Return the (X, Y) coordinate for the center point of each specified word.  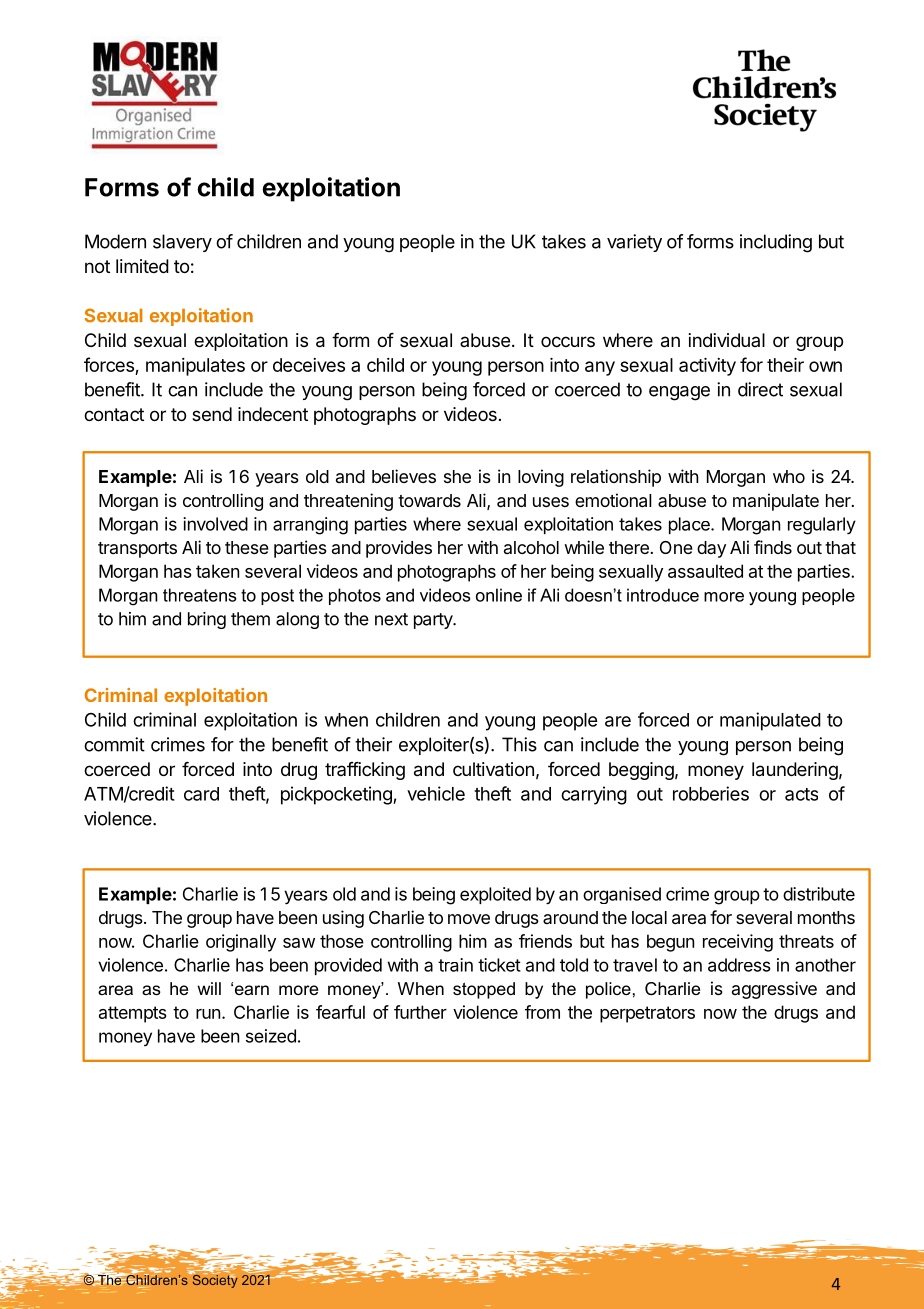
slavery (182, 243)
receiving (738, 943)
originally (241, 943)
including (776, 243)
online (499, 595)
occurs (568, 341)
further (420, 1012)
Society (214, 1280)
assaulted (705, 571)
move (469, 919)
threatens (200, 595)
